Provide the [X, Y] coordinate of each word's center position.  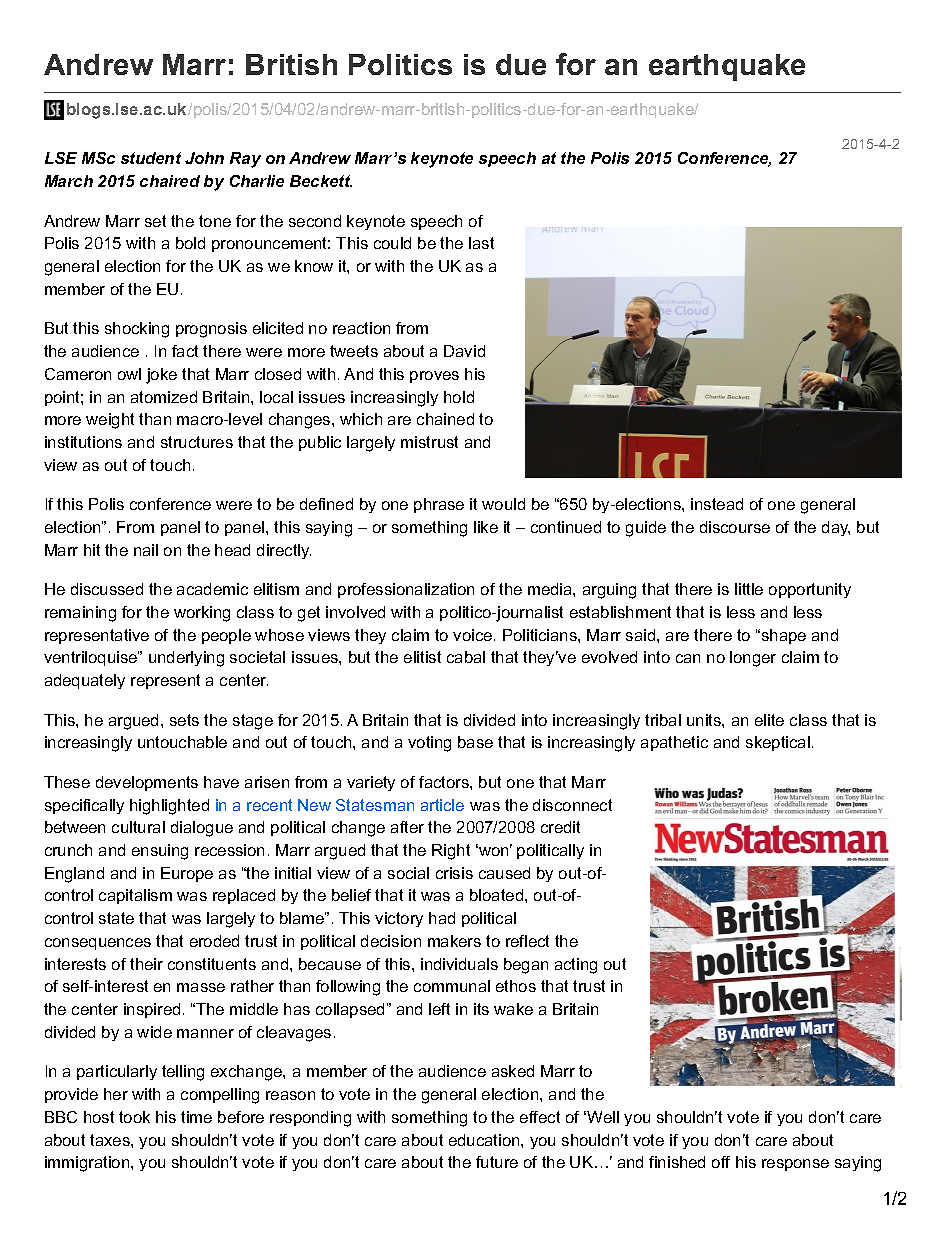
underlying [186, 659]
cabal [466, 657]
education [485, 1140]
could [392, 243]
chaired [170, 181]
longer [753, 659]
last [481, 243]
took [134, 1117]
